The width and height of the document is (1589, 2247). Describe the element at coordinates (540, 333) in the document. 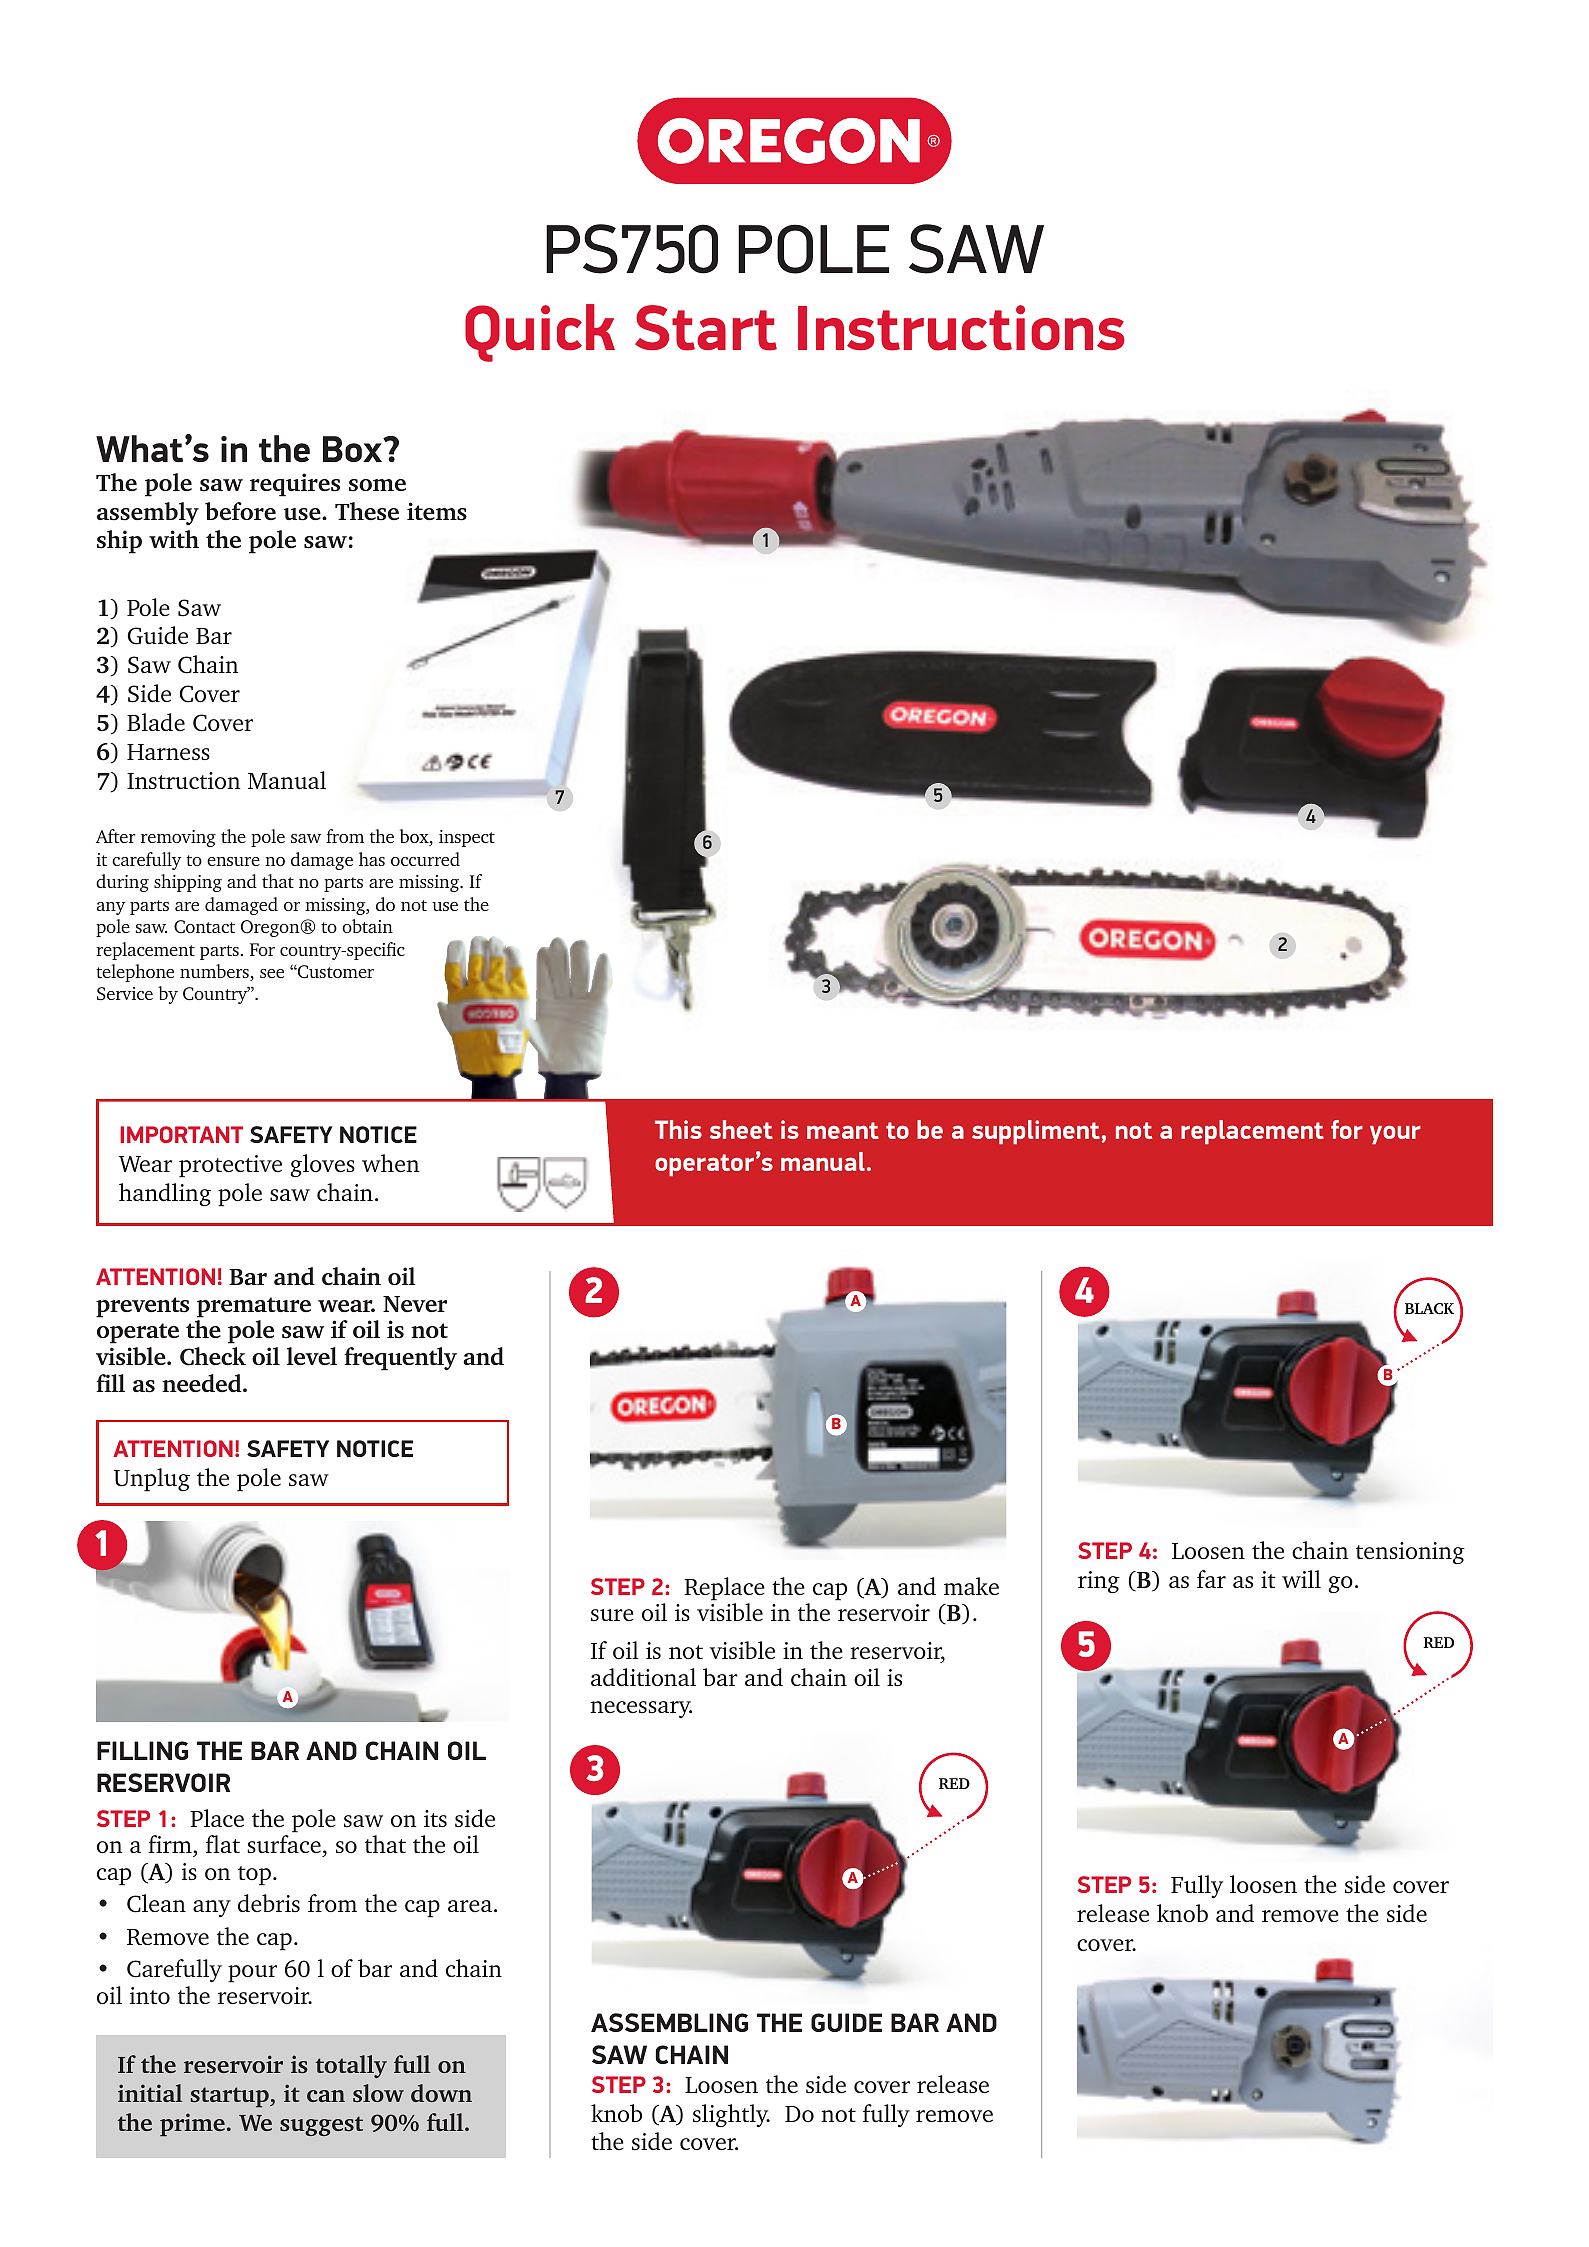

I see `Quick` at that location.
